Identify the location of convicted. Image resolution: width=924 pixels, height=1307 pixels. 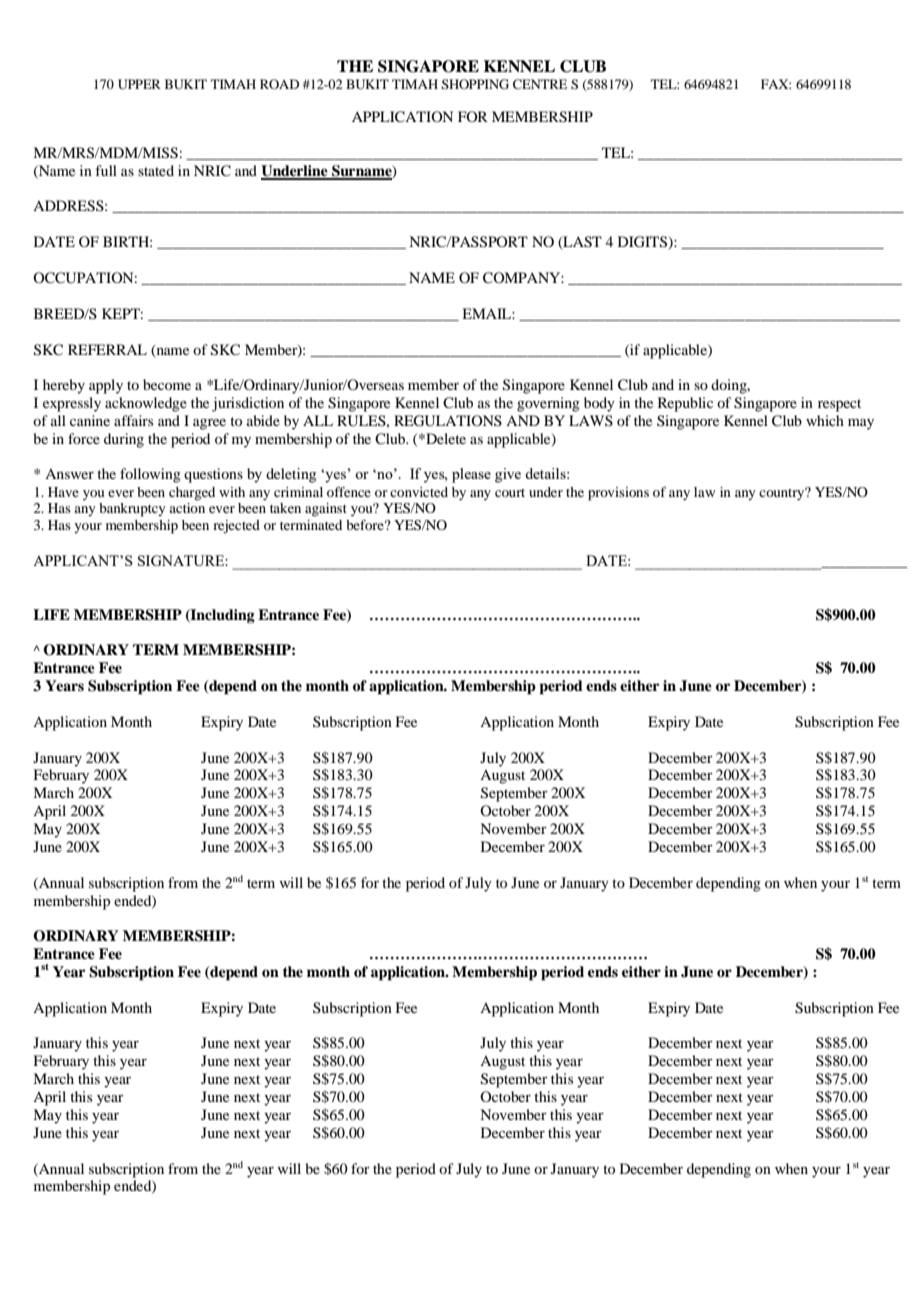
(419, 492).
